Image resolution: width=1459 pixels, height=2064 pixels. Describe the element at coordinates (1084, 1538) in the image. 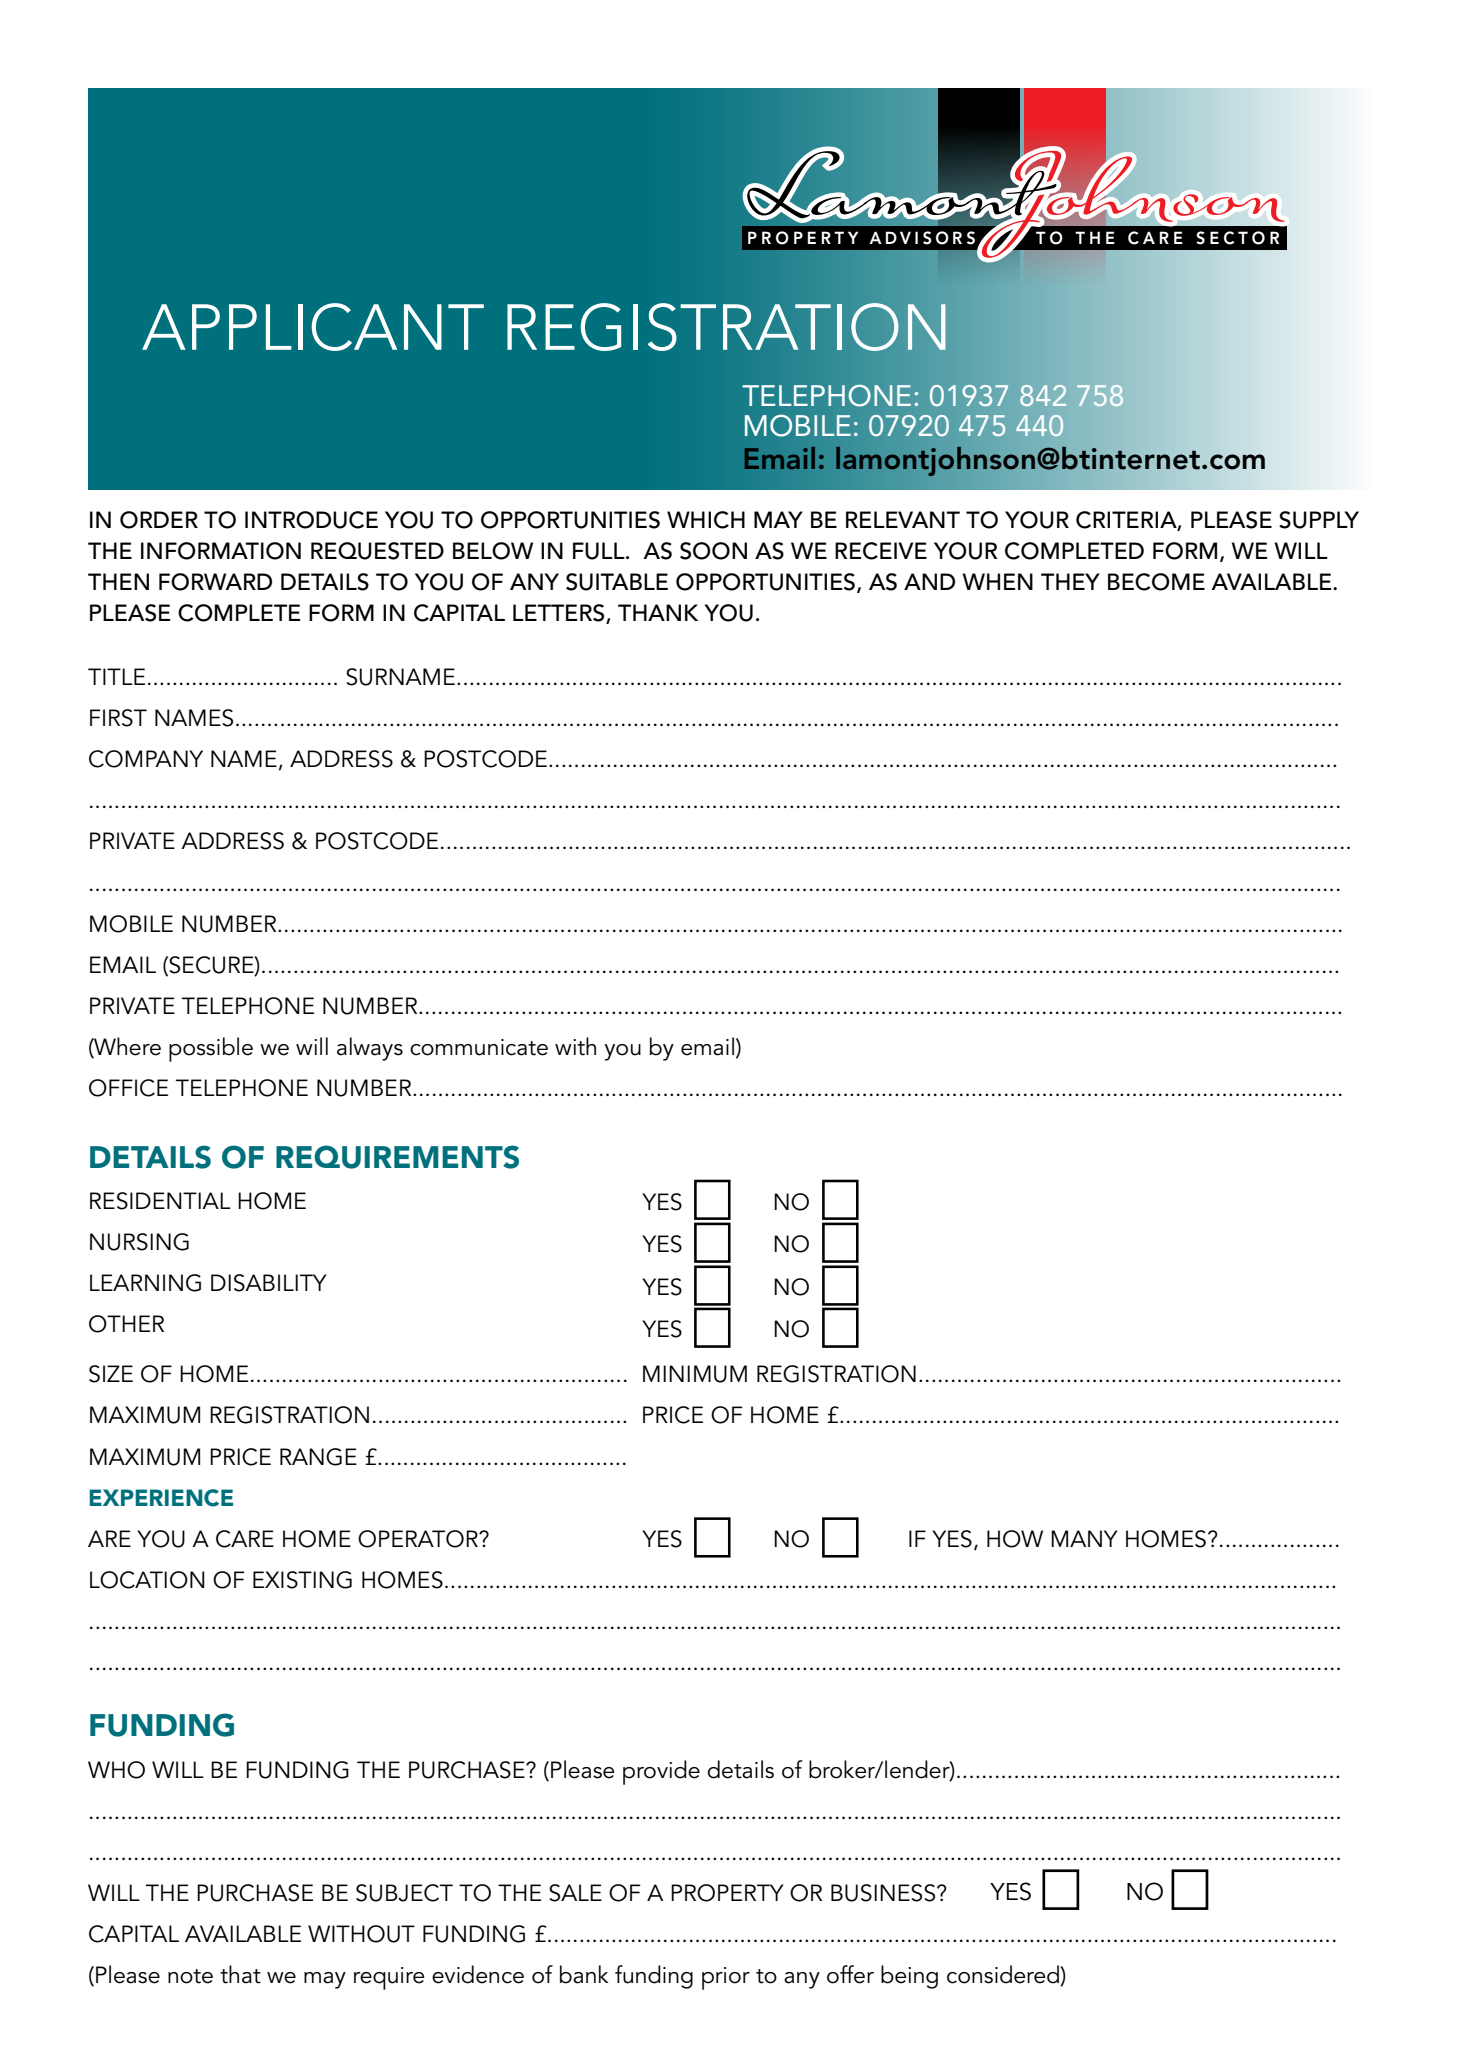

I see `MANY` at that location.
